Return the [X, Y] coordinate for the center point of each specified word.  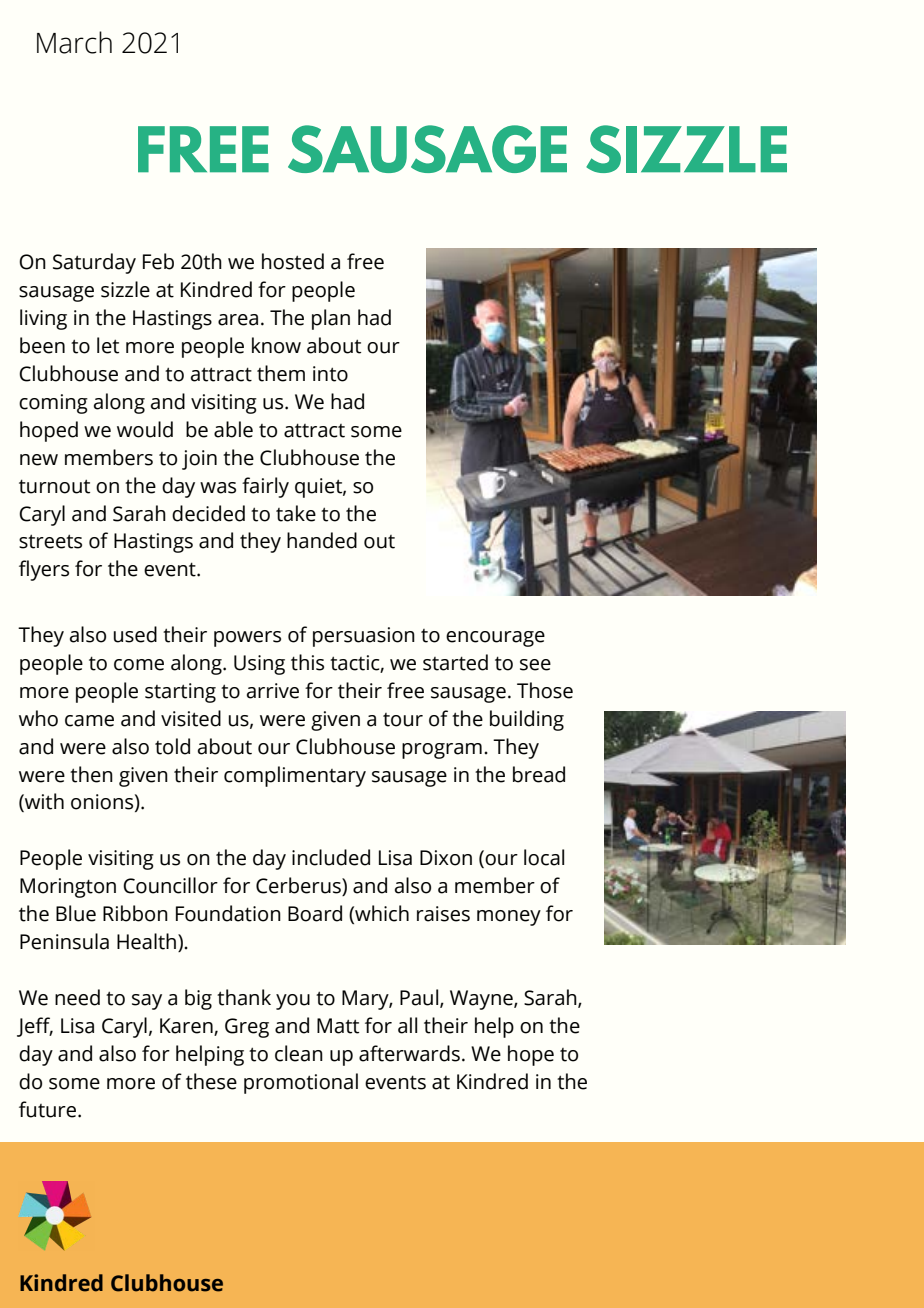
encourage [495, 639]
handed [322, 540]
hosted [293, 261]
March [74, 42]
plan [331, 319]
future [49, 1109]
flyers [44, 570]
